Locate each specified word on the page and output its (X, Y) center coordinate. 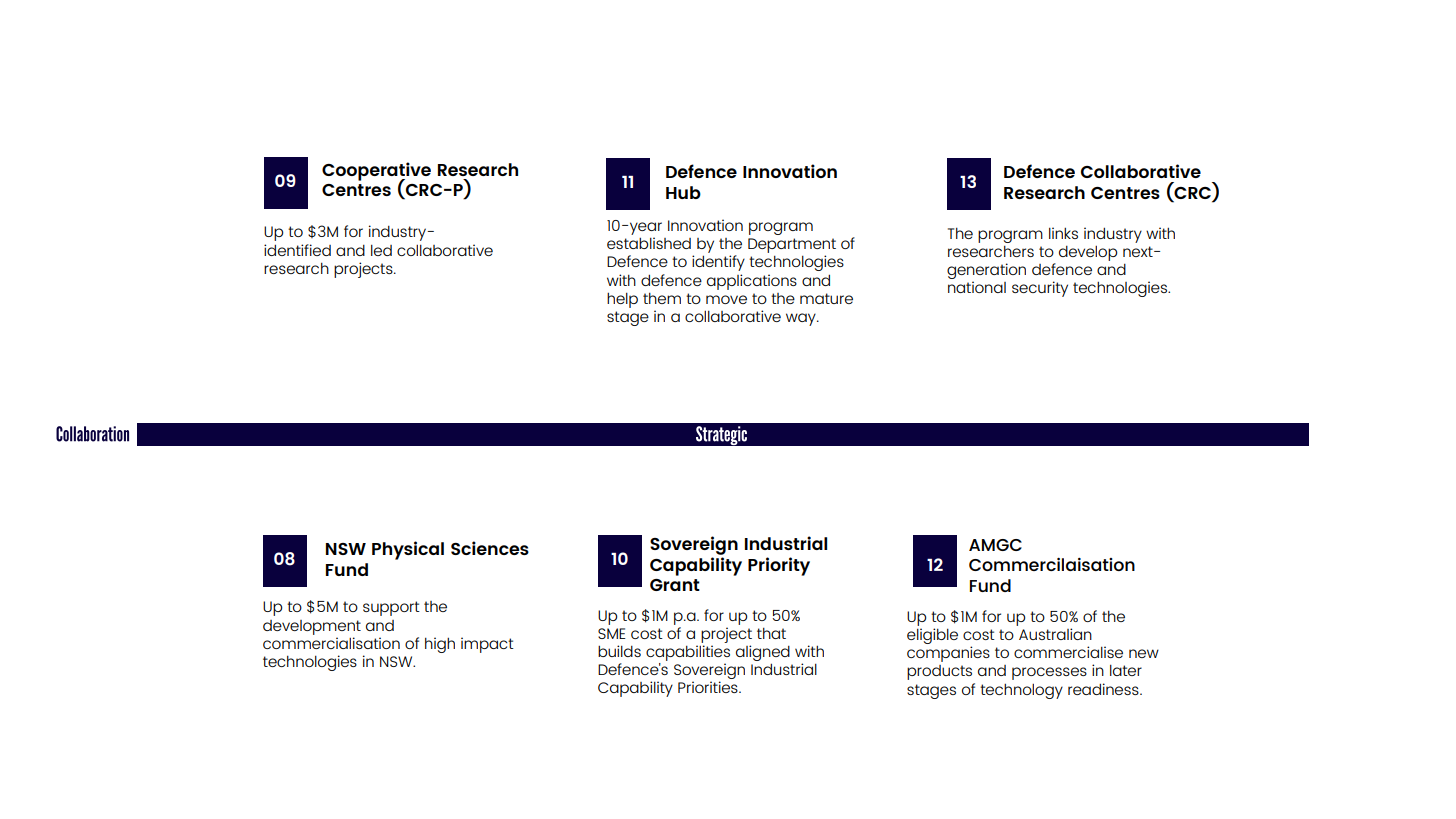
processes (1049, 673)
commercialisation (331, 643)
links (1063, 233)
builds (619, 651)
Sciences (490, 548)
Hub (683, 192)
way (802, 319)
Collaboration (92, 434)
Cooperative (376, 172)
